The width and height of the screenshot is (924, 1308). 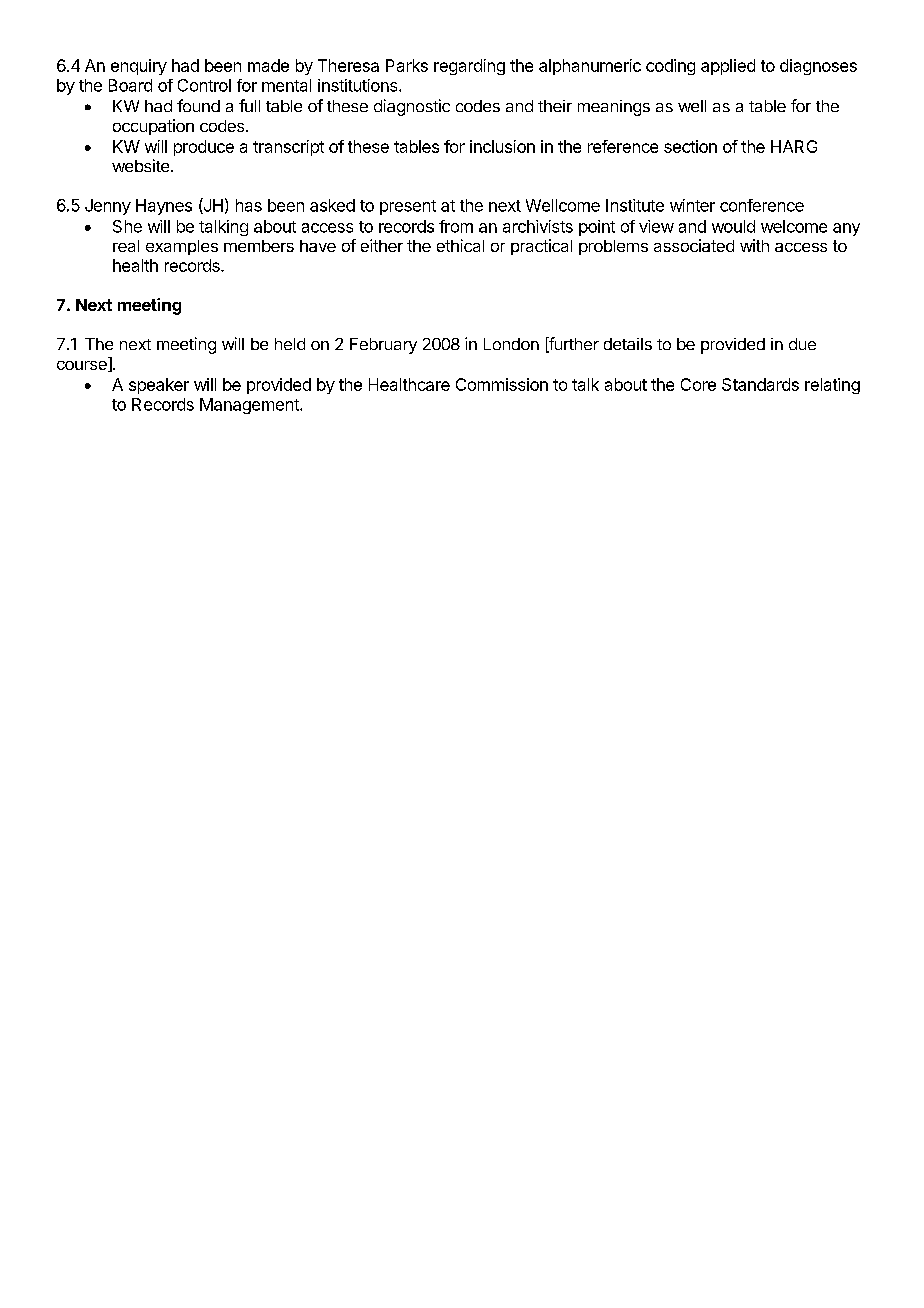 What do you see at coordinates (728, 67) in the screenshot?
I see `applied` at bounding box center [728, 67].
